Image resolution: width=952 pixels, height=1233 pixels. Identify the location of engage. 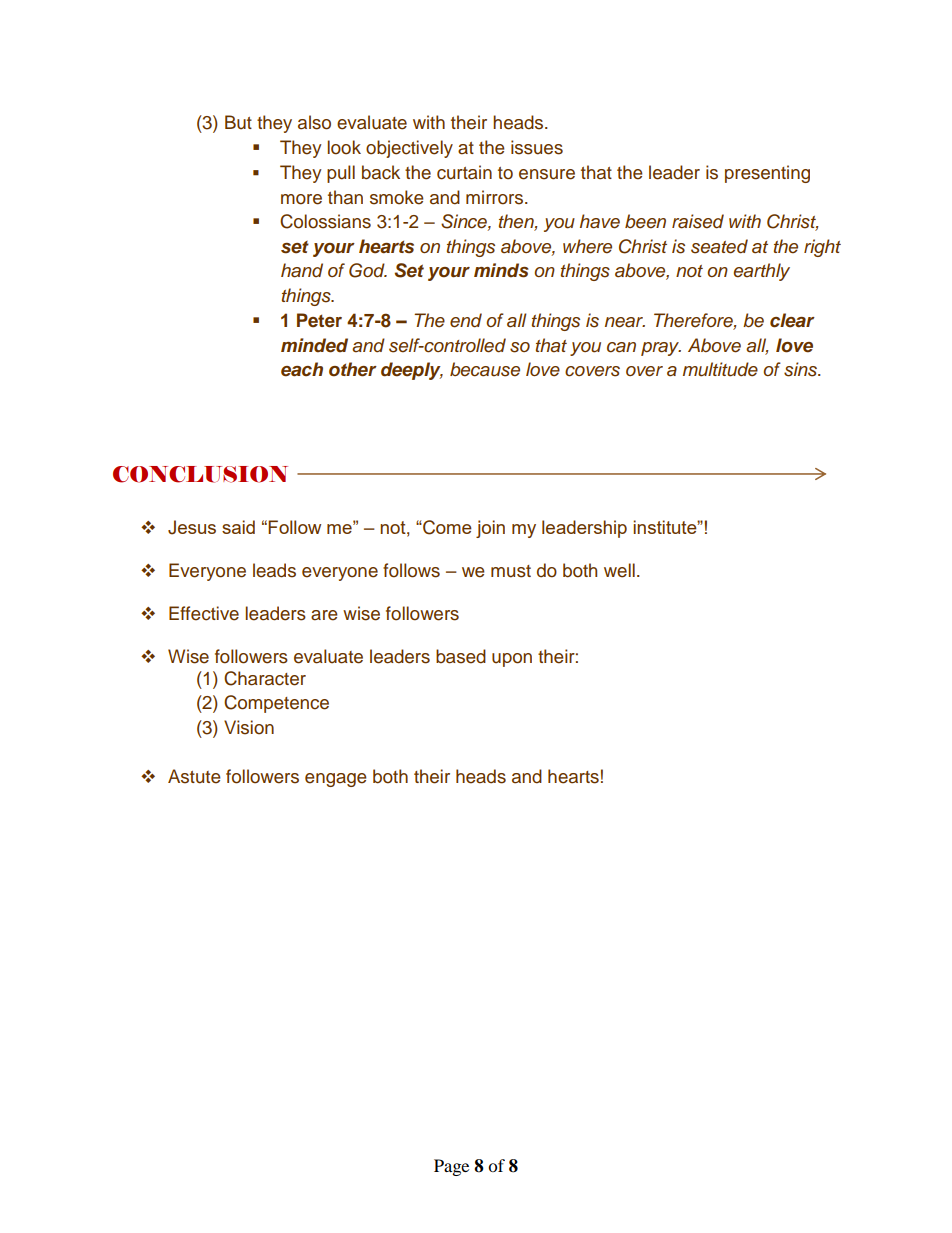
(336, 780).
